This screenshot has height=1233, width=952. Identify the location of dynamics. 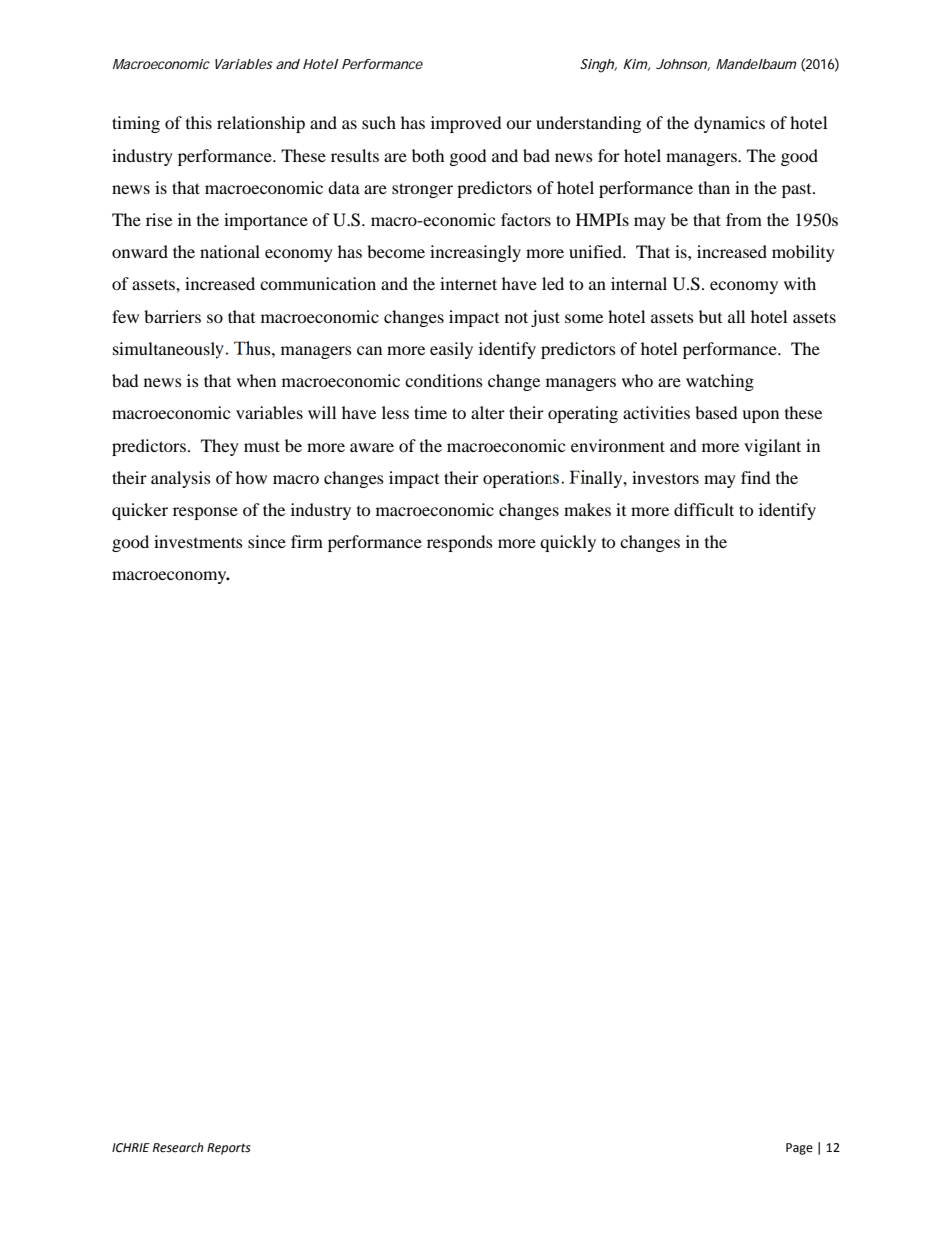
(729, 124).
